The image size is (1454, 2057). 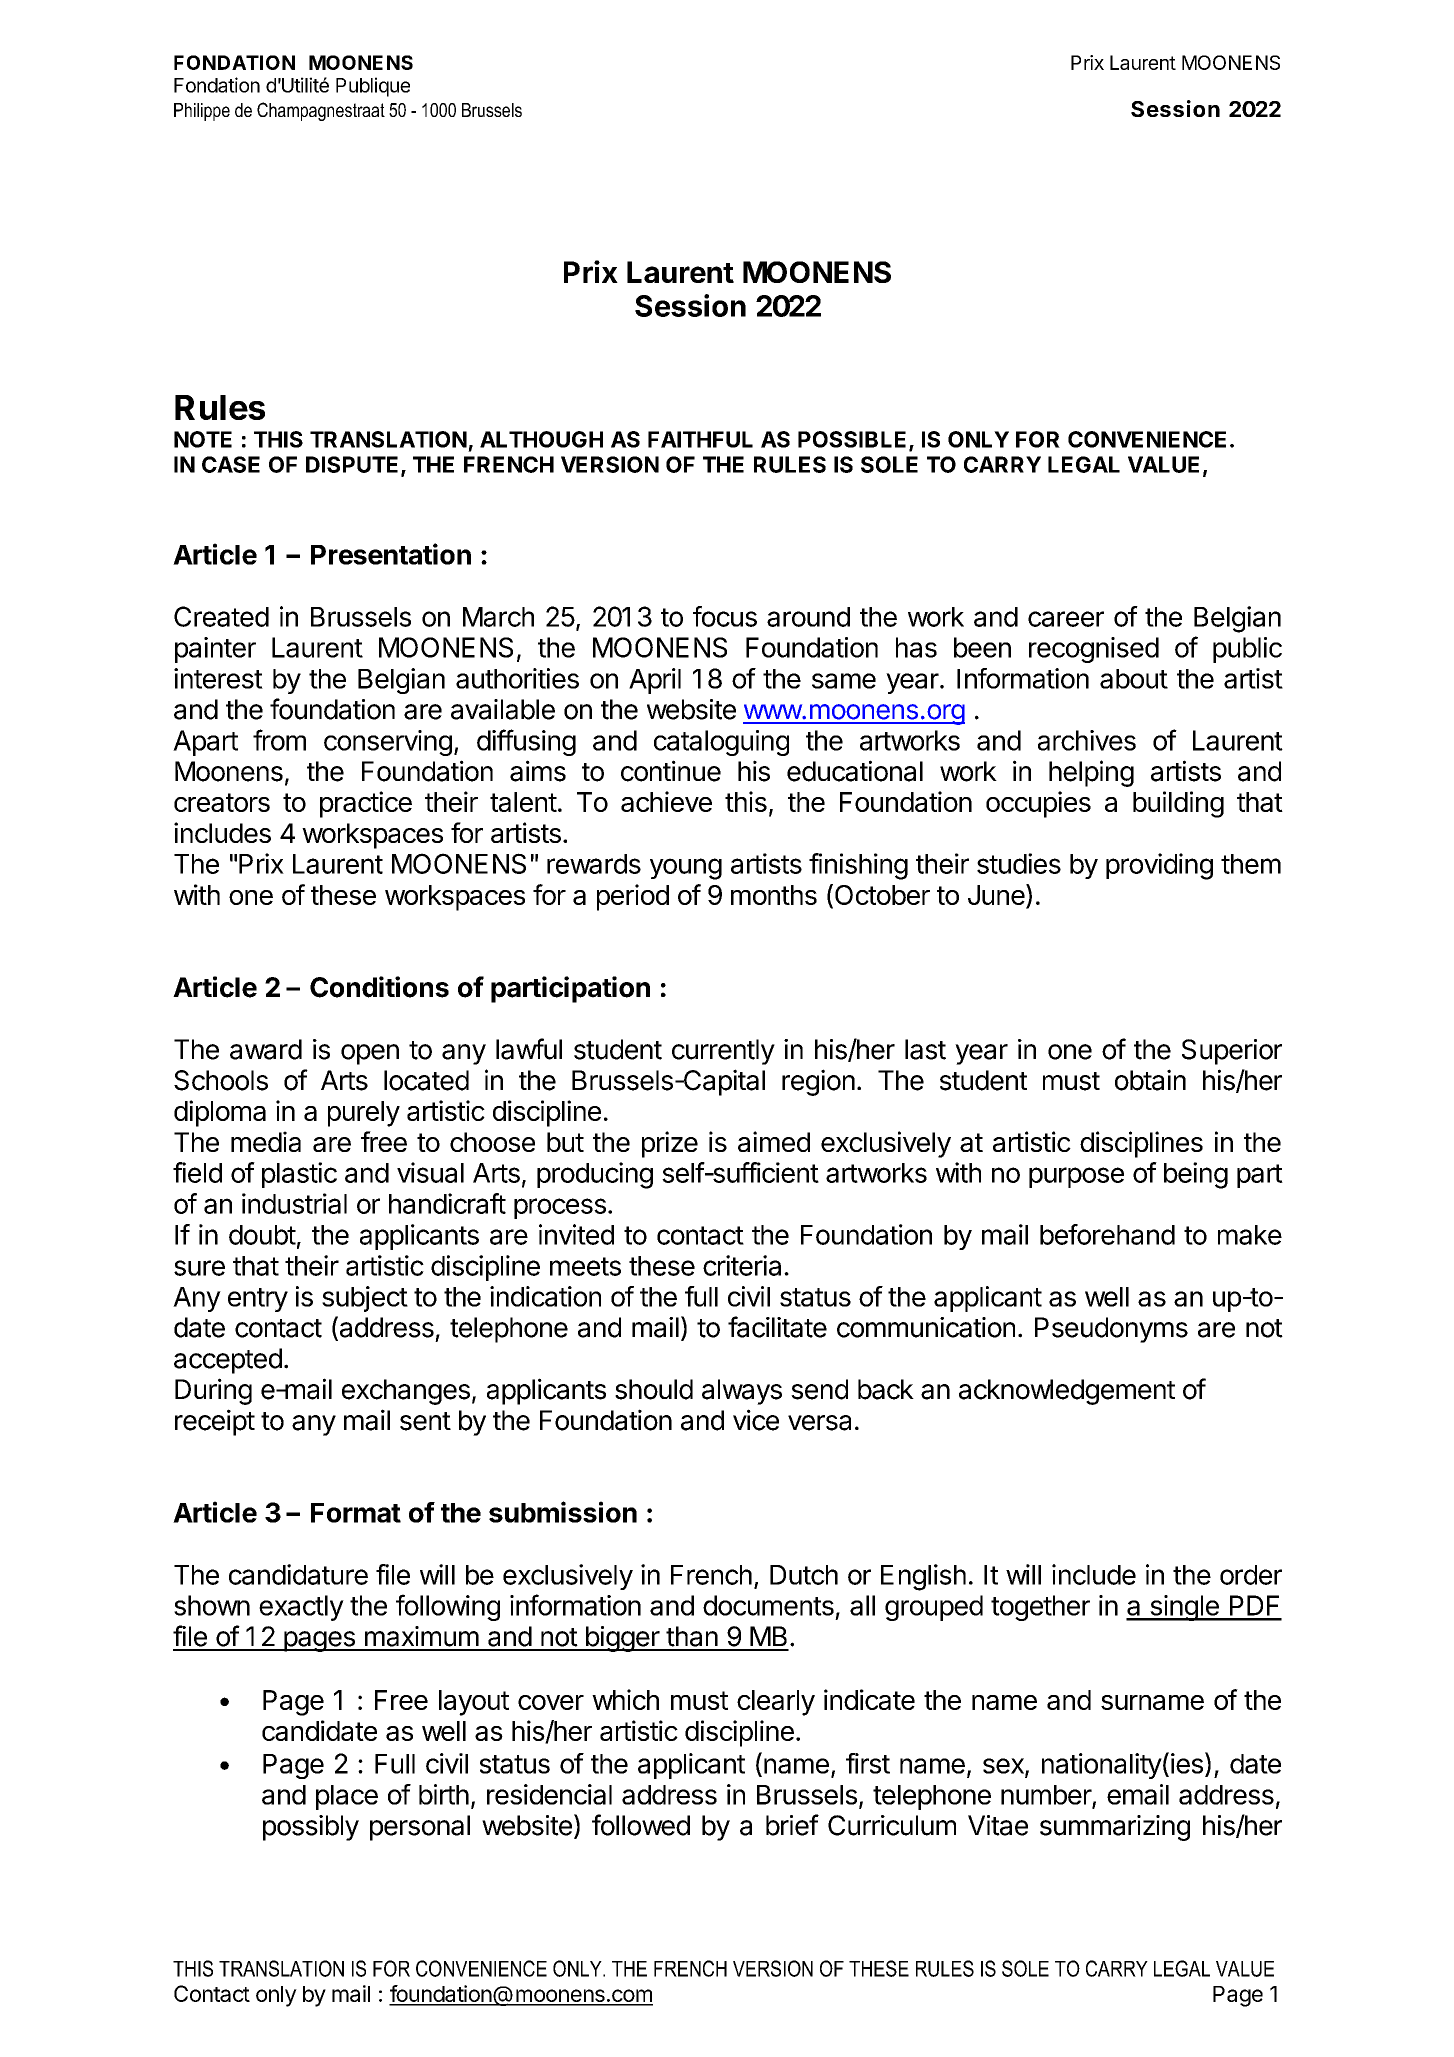 What do you see at coordinates (221, 616) in the document?
I see `Created` at bounding box center [221, 616].
